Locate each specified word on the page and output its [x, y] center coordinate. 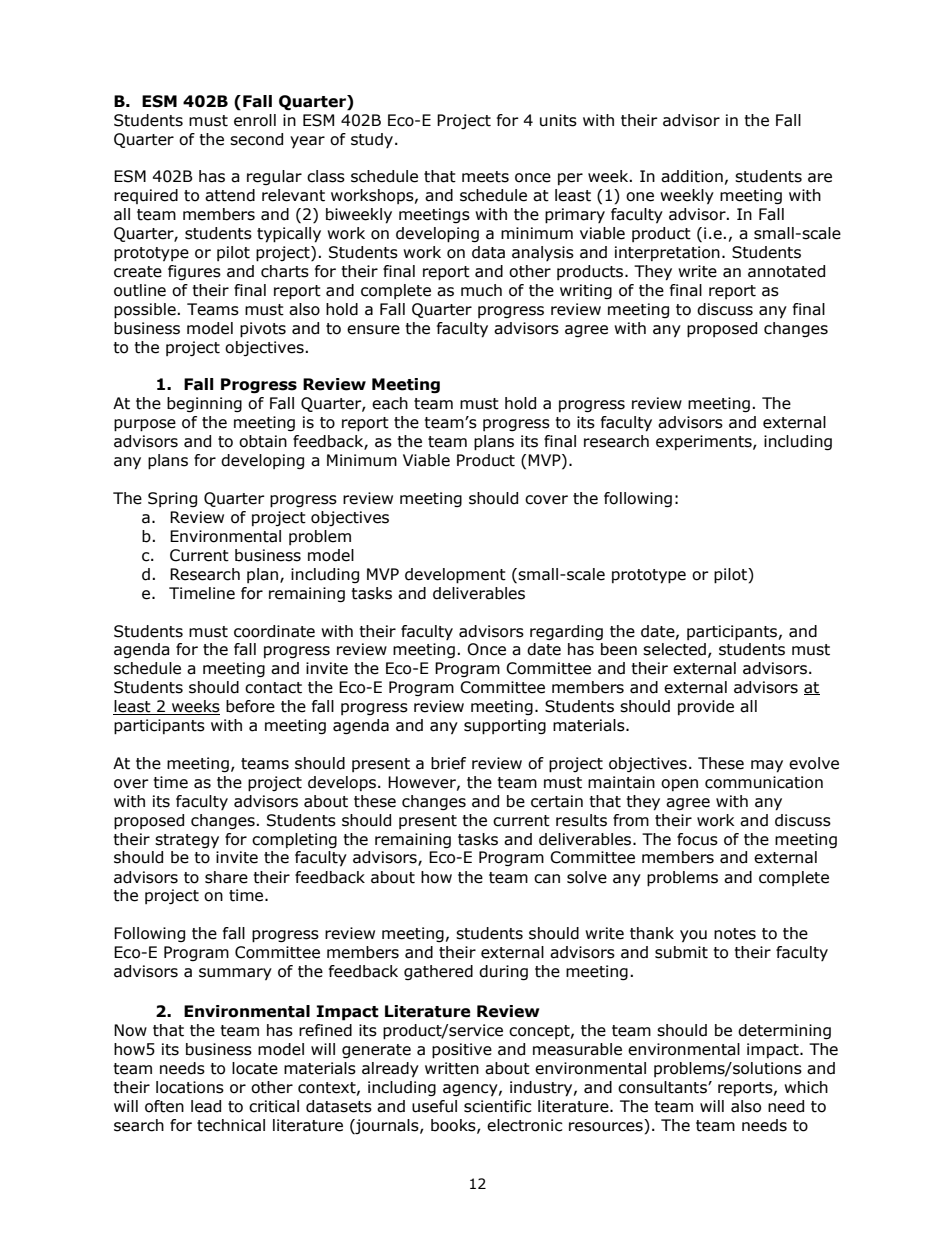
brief [448, 763]
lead [206, 1106]
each [390, 403]
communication [764, 782]
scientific [498, 1106]
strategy [187, 841]
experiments [705, 442]
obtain [263, 441]
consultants [663, 1087]
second [256, 139]
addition [692, 176]
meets [485, 177]
